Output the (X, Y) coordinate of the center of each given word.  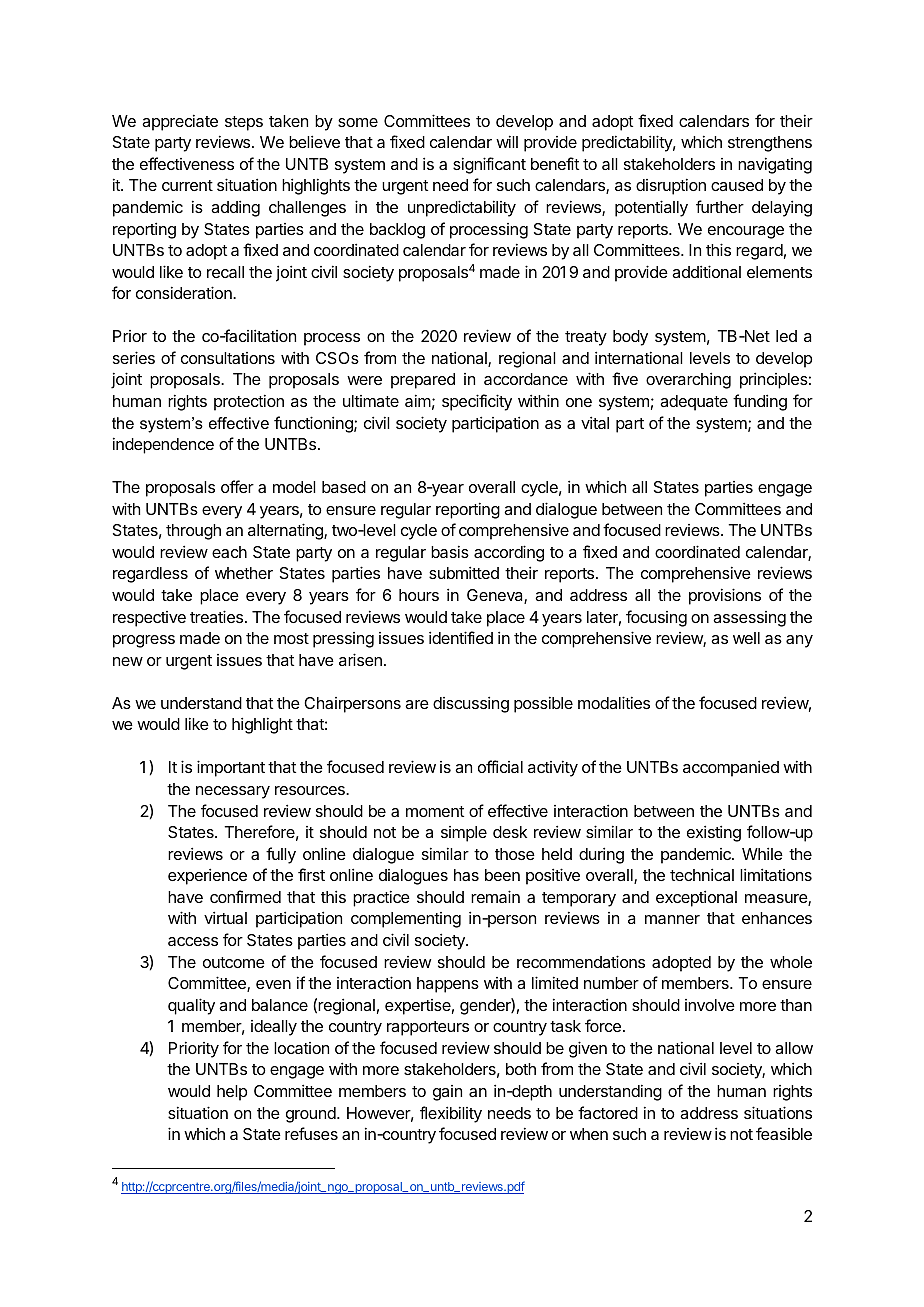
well (746, 638)
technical (702, 874)
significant (489, 165)
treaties (216, 616)
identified (461, 637)
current (187, 185)
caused (737, 185)
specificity (477, 402)
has (466, 875)
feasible (784, 1133)
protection (249, 402)
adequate (694, 403)
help (232, 1093)
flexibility (451, 1114)
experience (207, 876)
